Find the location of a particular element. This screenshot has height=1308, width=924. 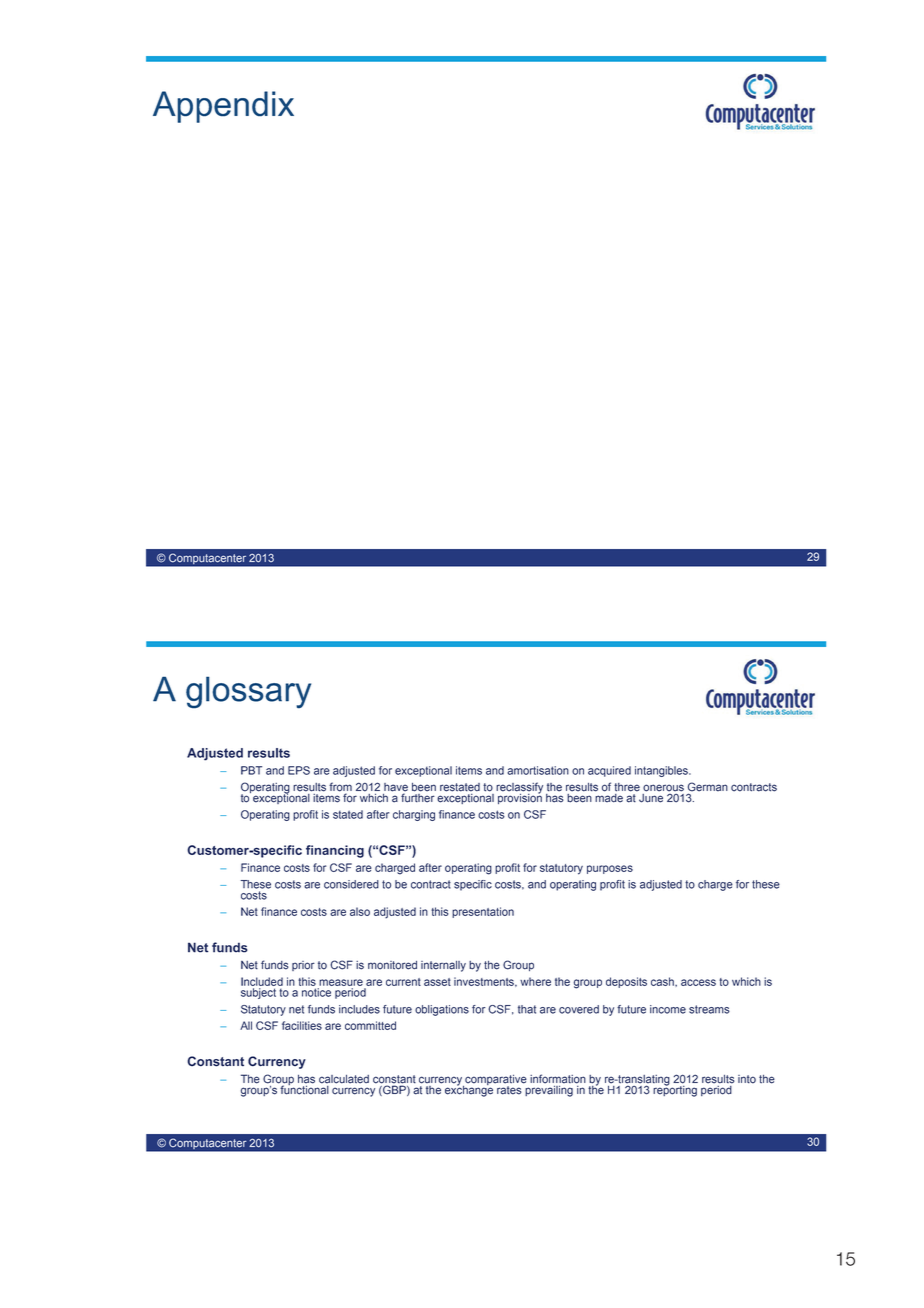

EPS is located at coordinates (299, 770).
